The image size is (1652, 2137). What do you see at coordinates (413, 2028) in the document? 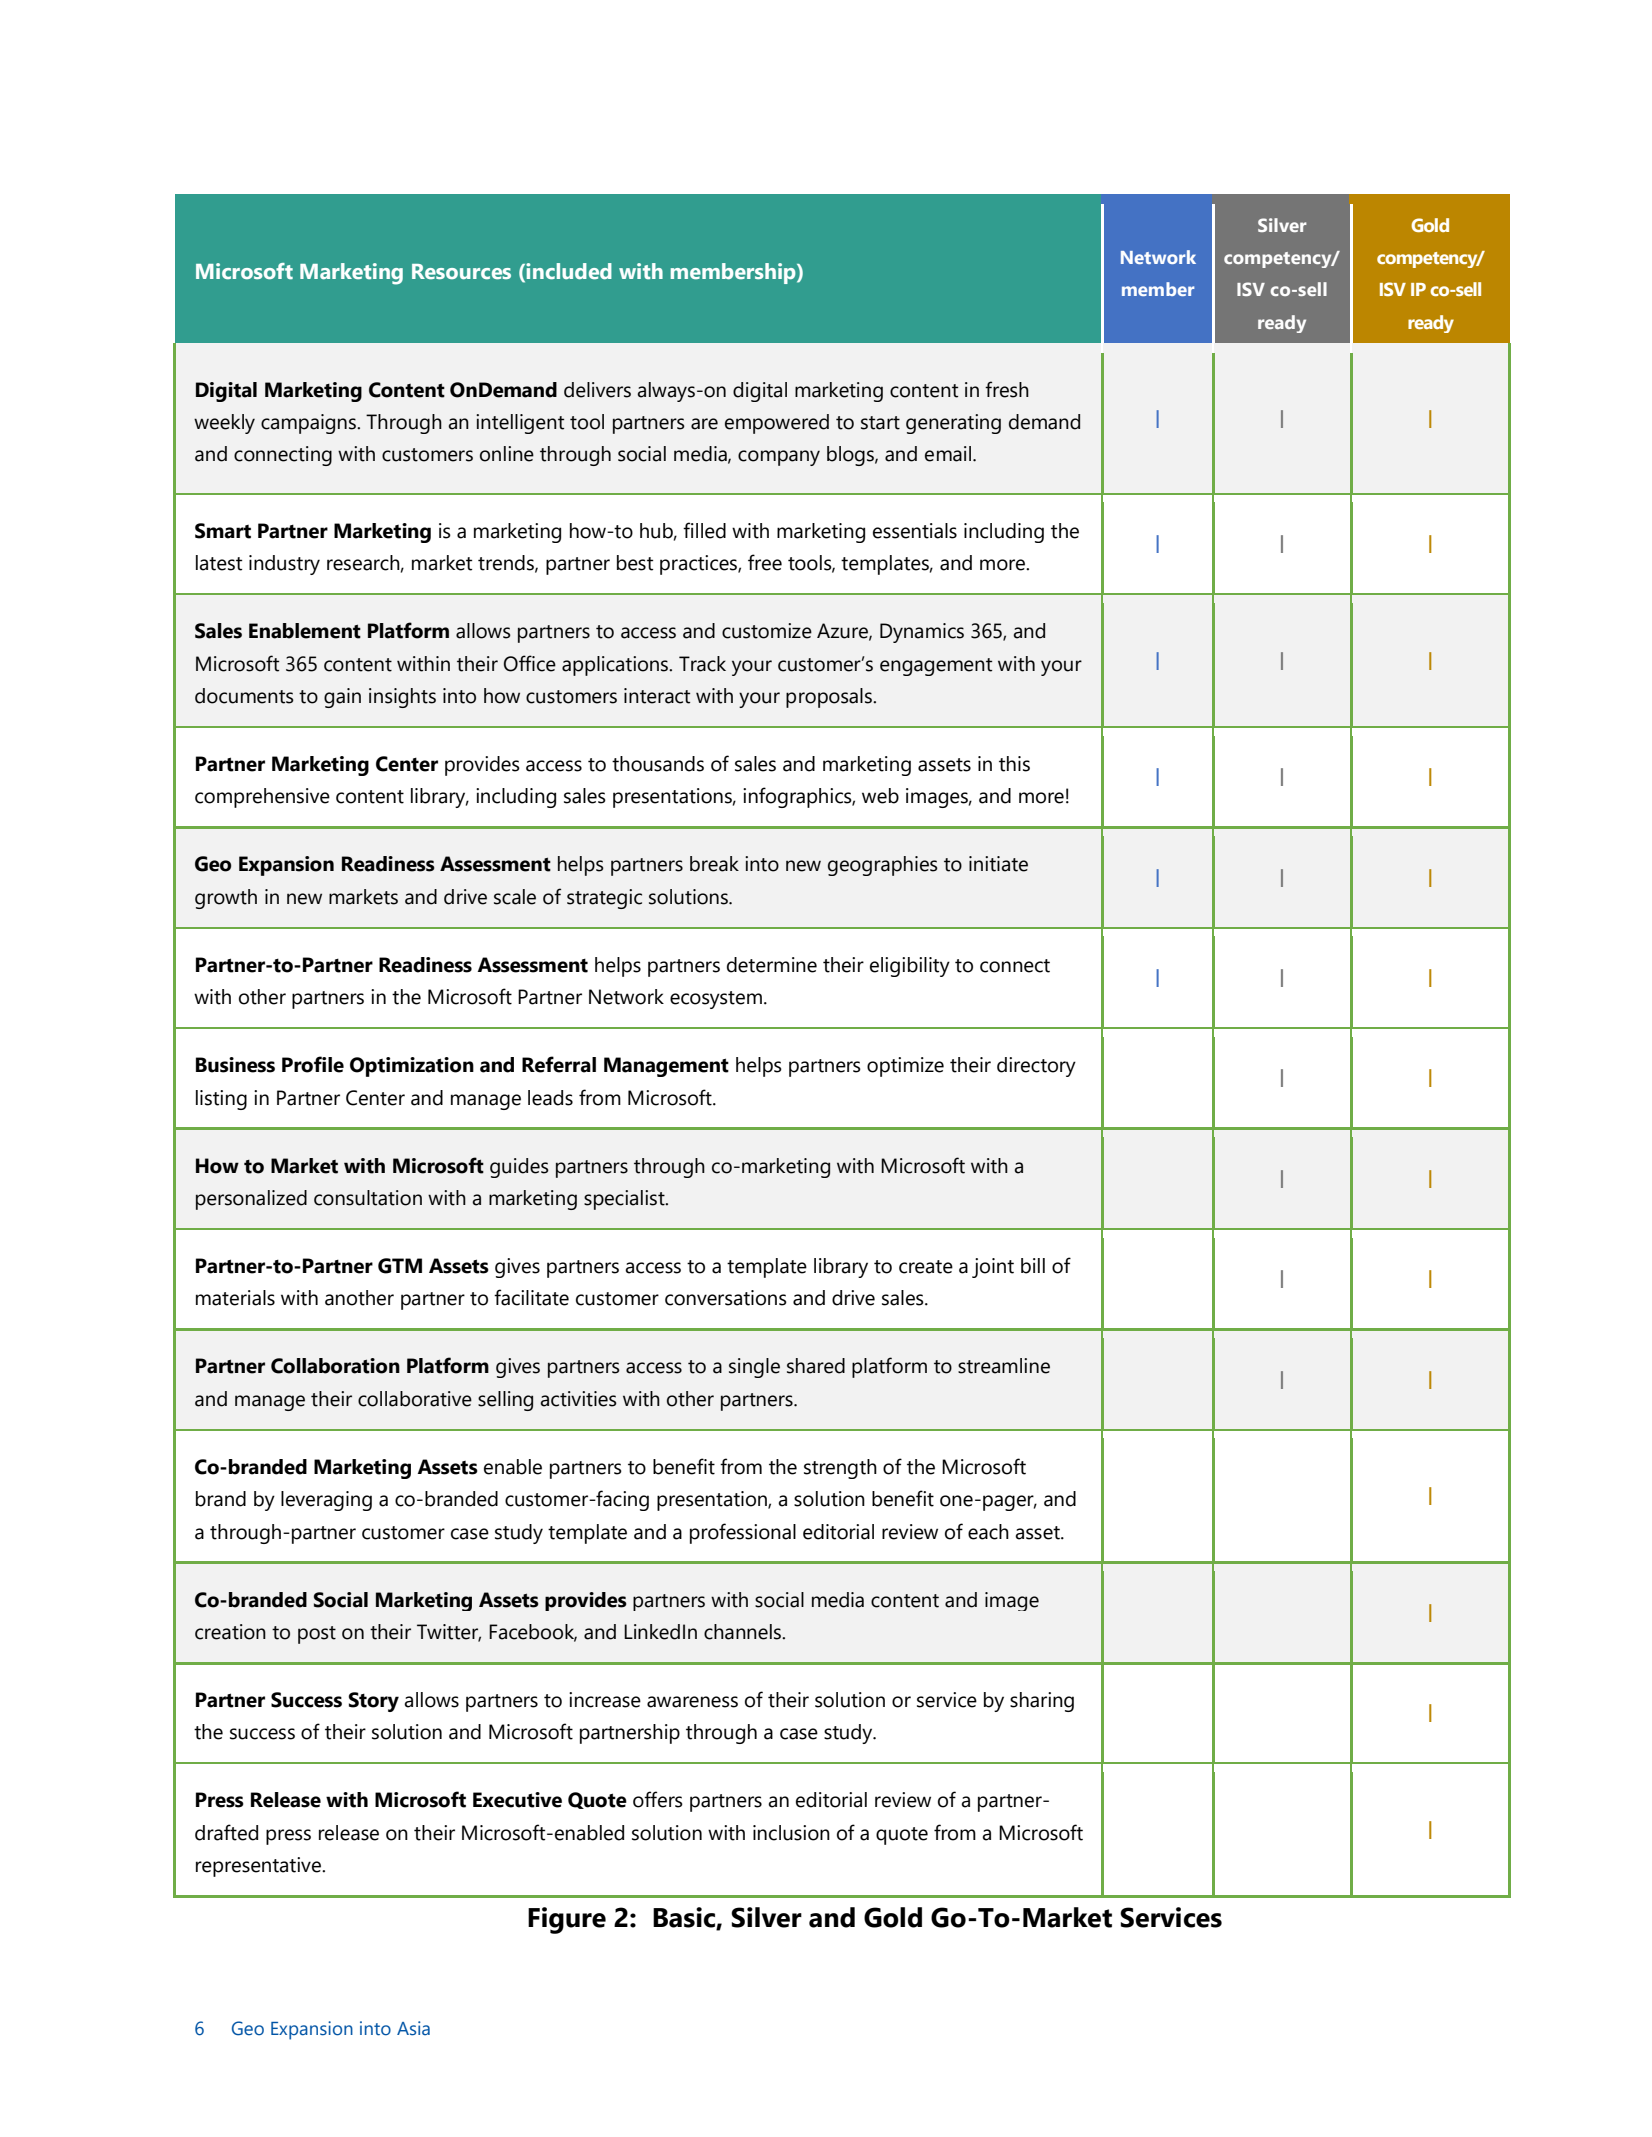
I see `Asia` at bounding box center [413, 2028].
